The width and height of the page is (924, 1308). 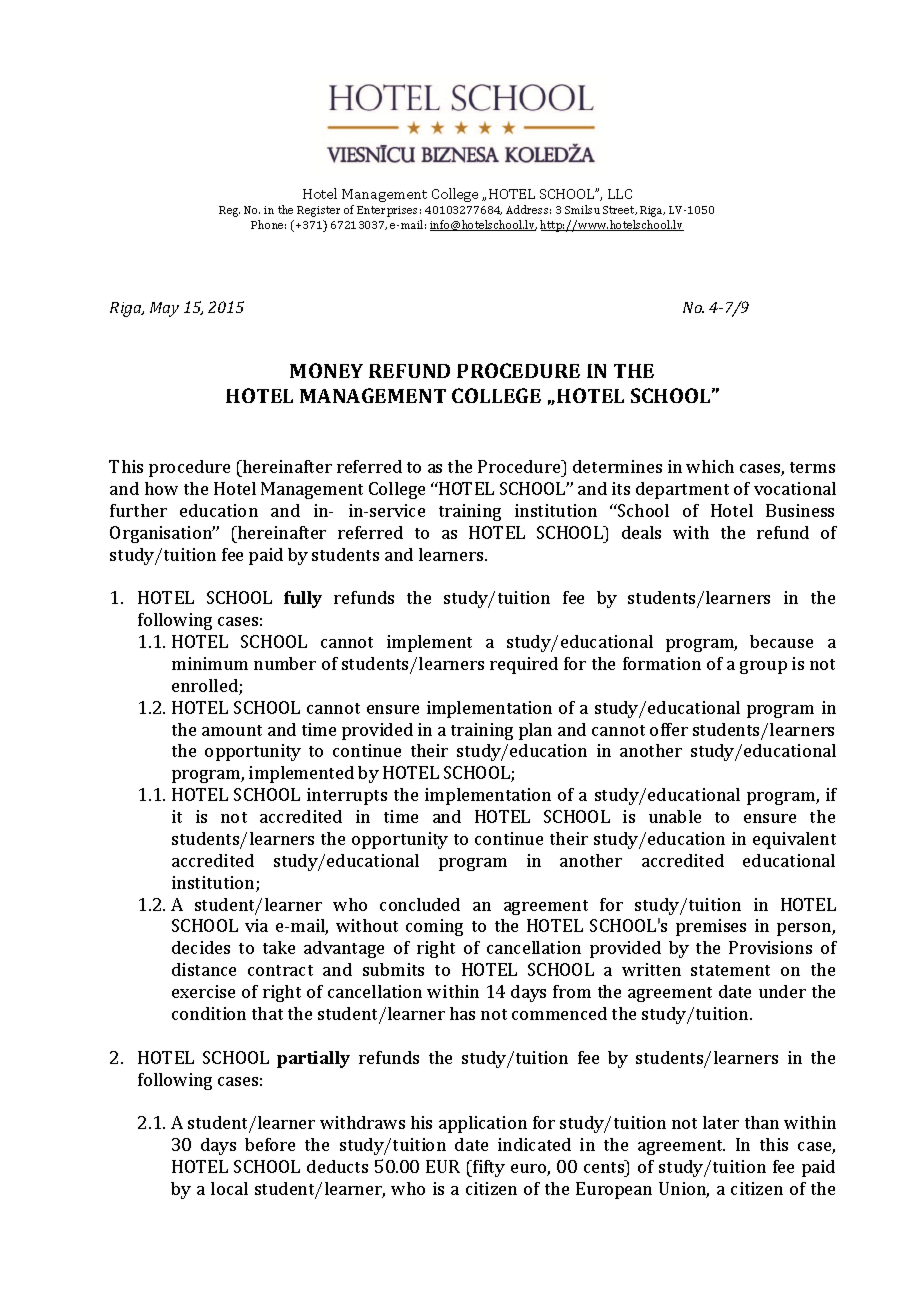 I want to click on Address, so click(x=528, y=209).
